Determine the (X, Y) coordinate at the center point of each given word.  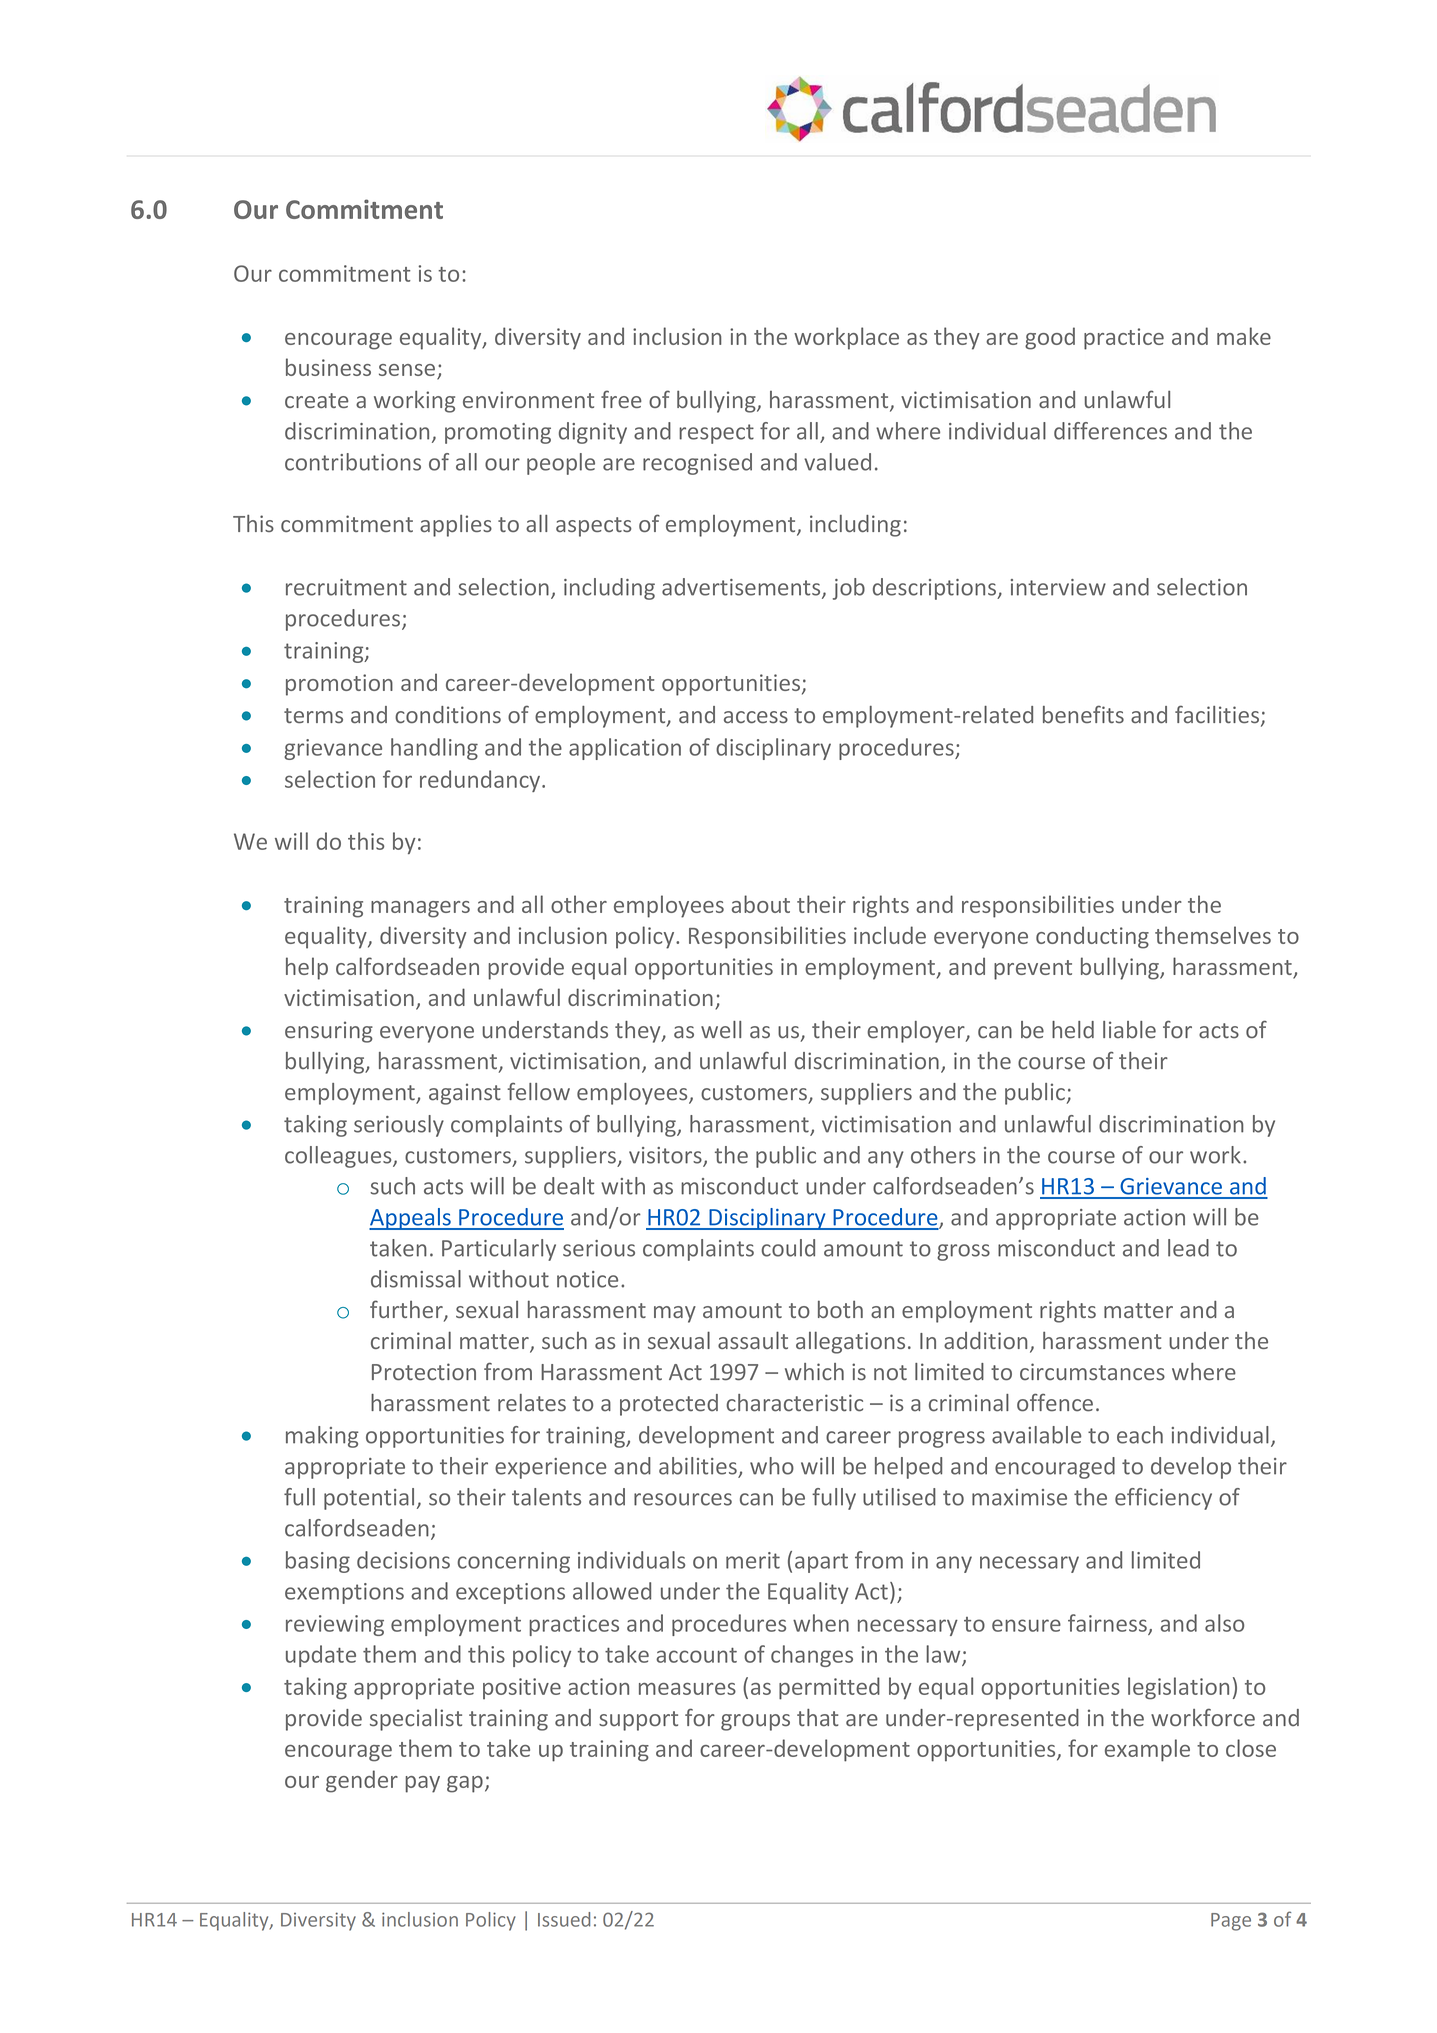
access (756, 717)
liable (1129, 1030)
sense (407, 370)
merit (753, 1560)
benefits (1083, 714)
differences (1110, 431)
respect (716, 434)
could (788, 1248)
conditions (448, 715)
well (721, 1030)
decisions (403, 1560)
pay (422, 1784)
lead (1188, 1248)
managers (420, 909)
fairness (1108, 1624)
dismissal (416, 1279)
